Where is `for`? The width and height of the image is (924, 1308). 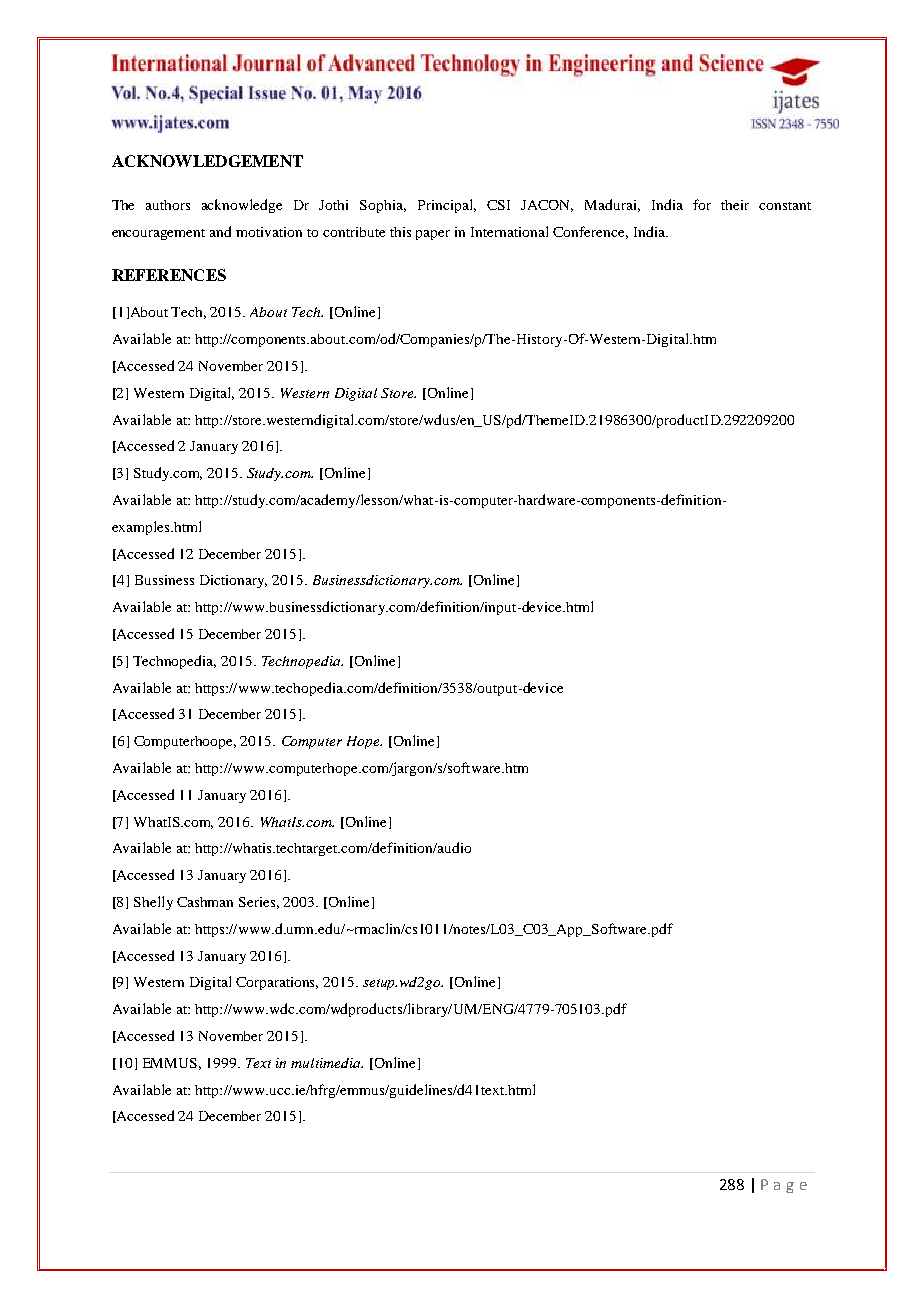
for is located at coordinates (702, 204).
